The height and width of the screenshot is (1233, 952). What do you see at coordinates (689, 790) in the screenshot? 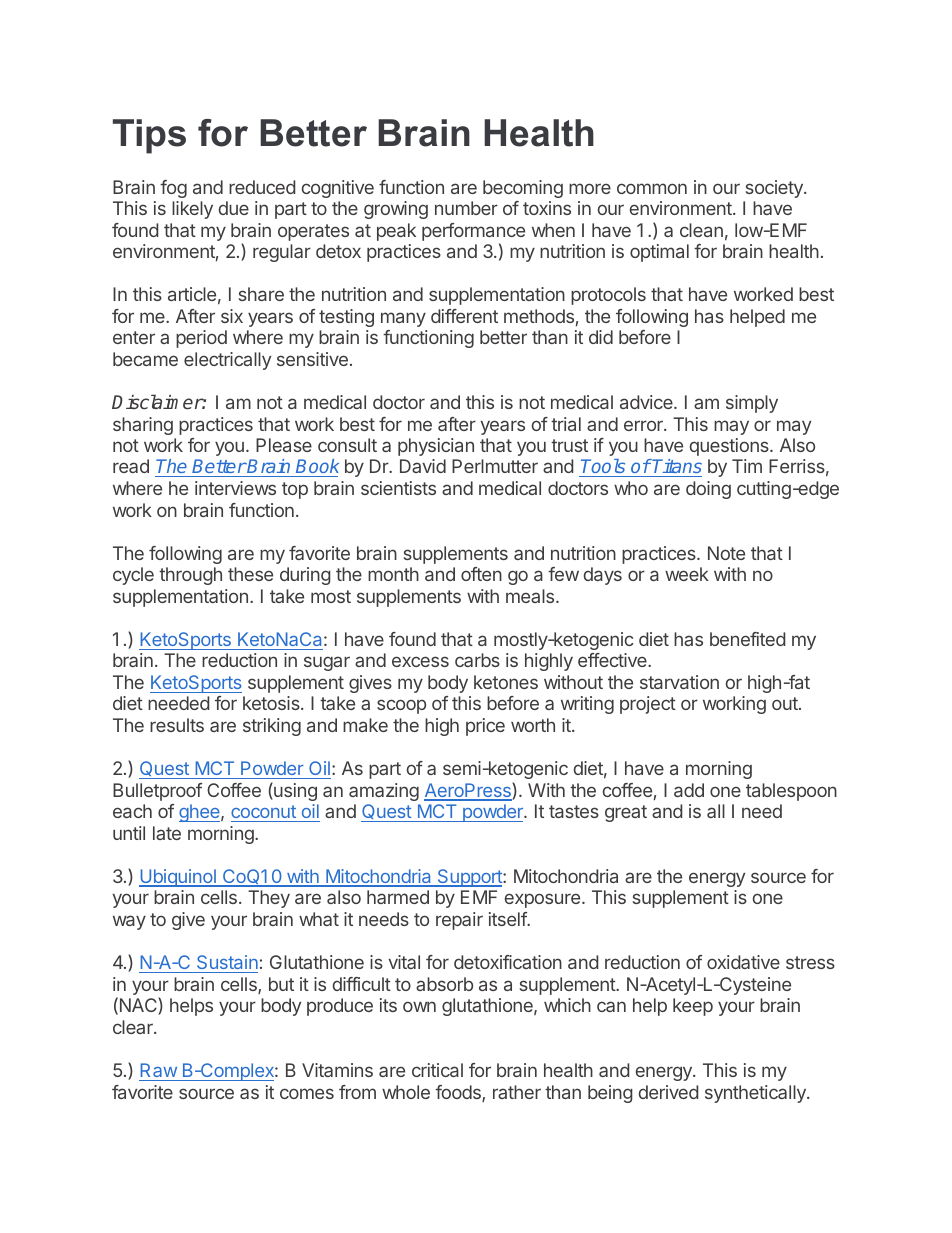
I see `add` at bounding box center [689, 790].
